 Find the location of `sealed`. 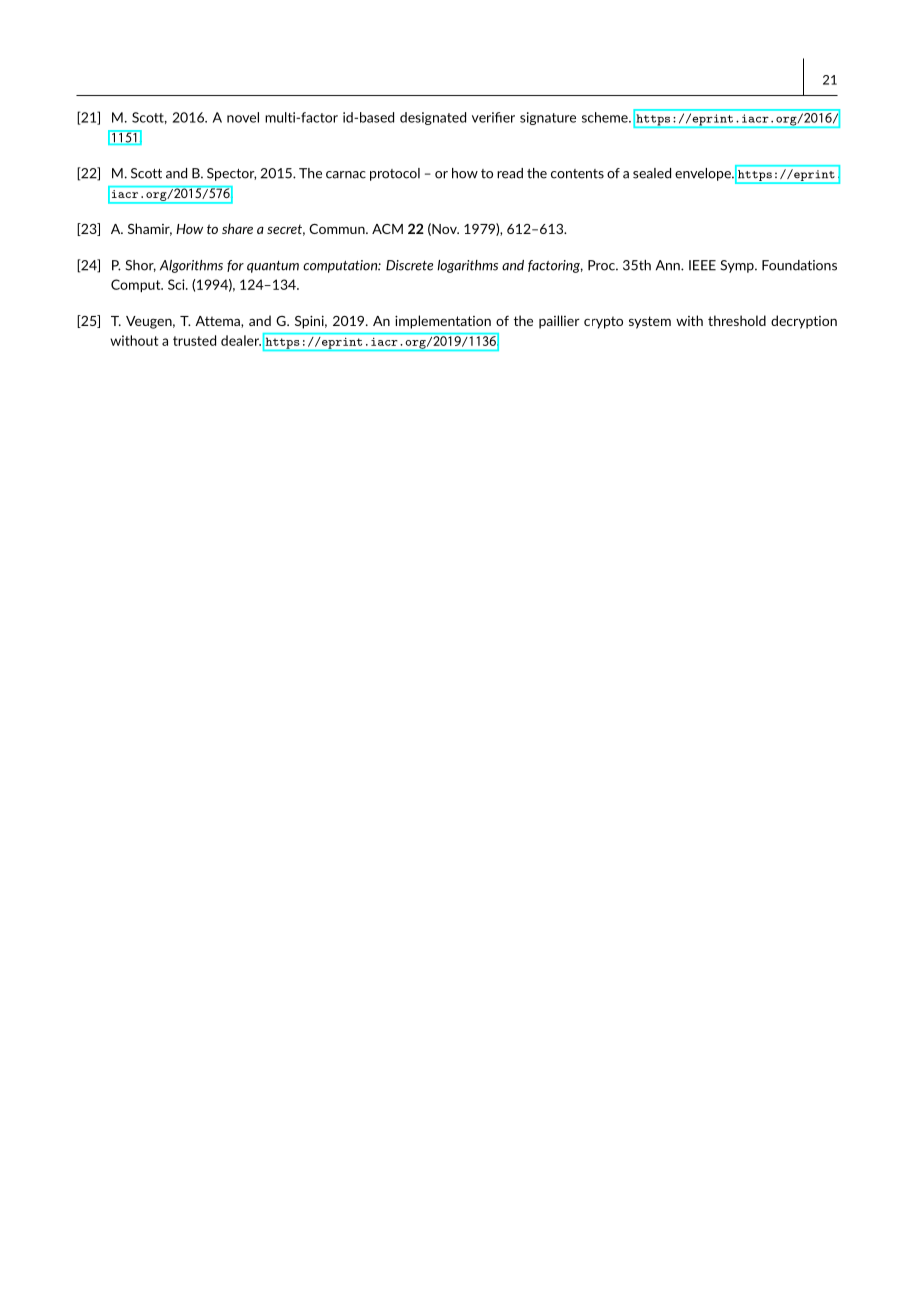

sealed is located at coordinates (652, 173).
